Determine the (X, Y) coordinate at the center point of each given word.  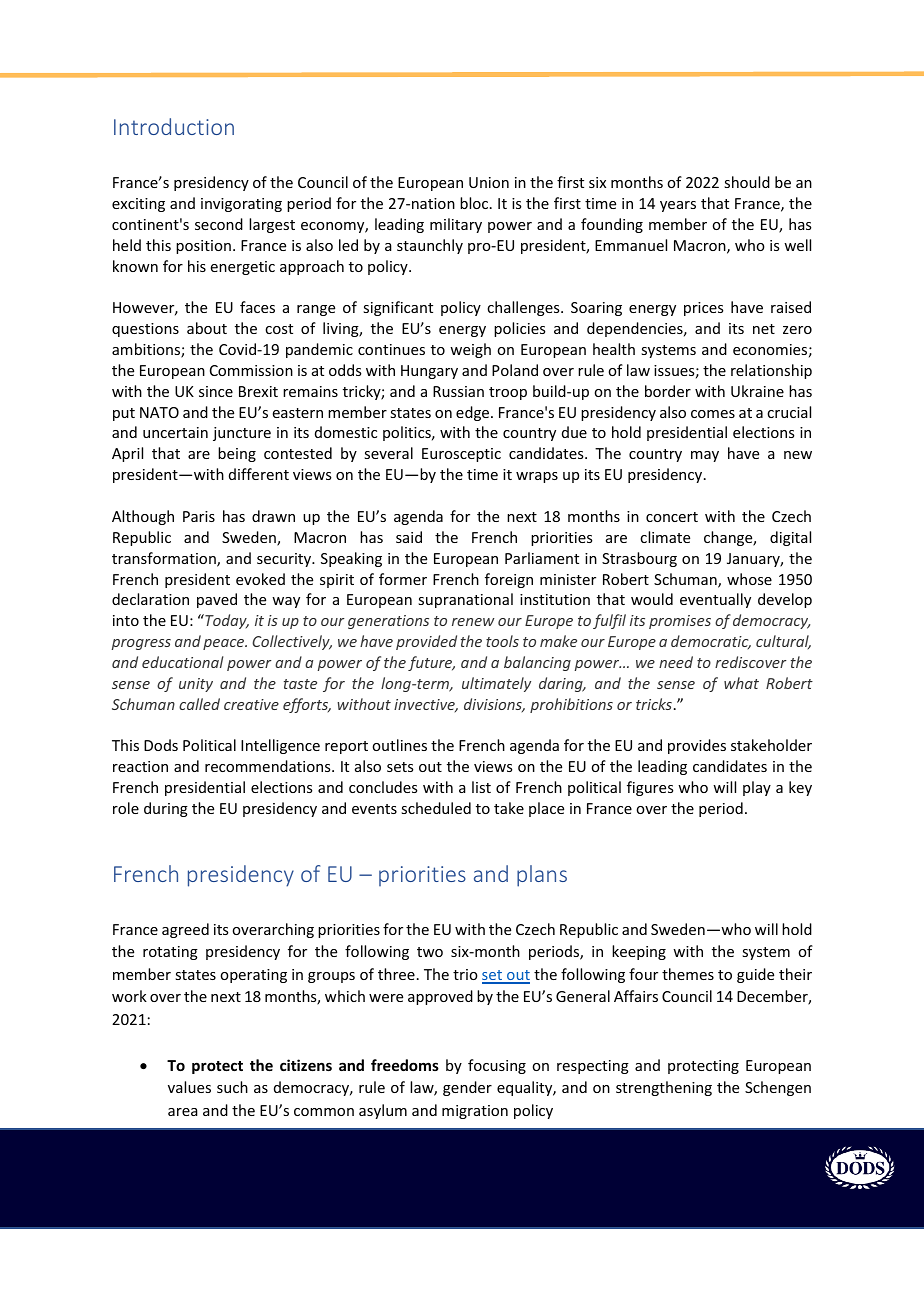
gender (467, 1088)
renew (473, 622)
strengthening (664, 1088)
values (189, 1087)
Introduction (174, 126)
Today (226, 621)
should (747, 182)
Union (489, 182)
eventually (715, 600)
